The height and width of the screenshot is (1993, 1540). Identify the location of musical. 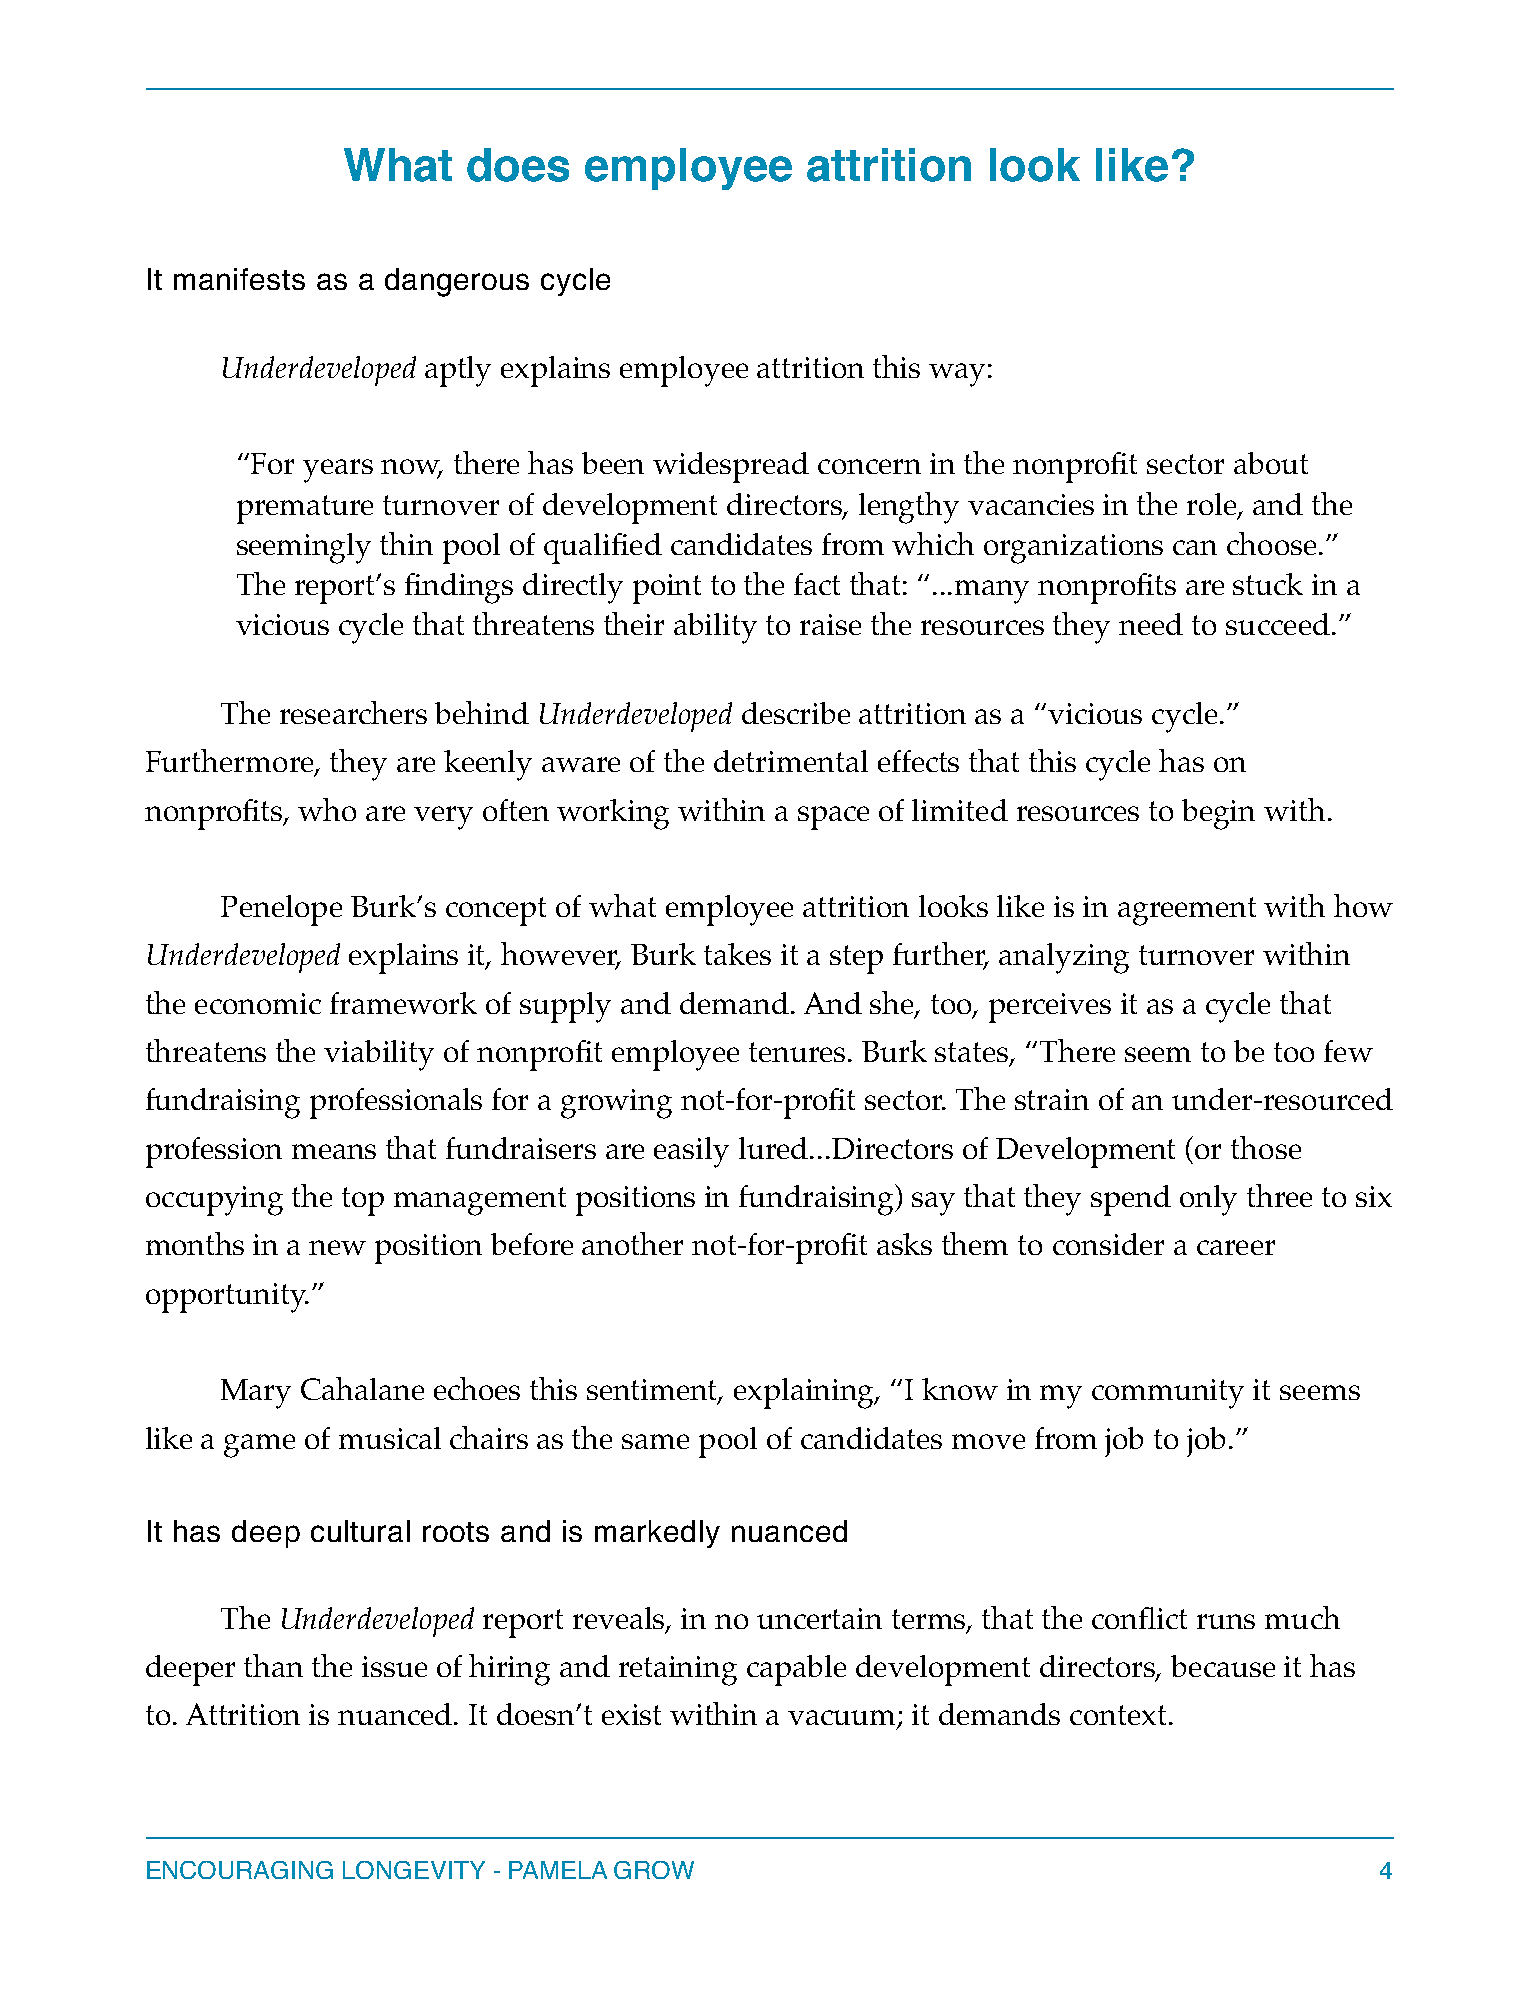
(390, 1438).
